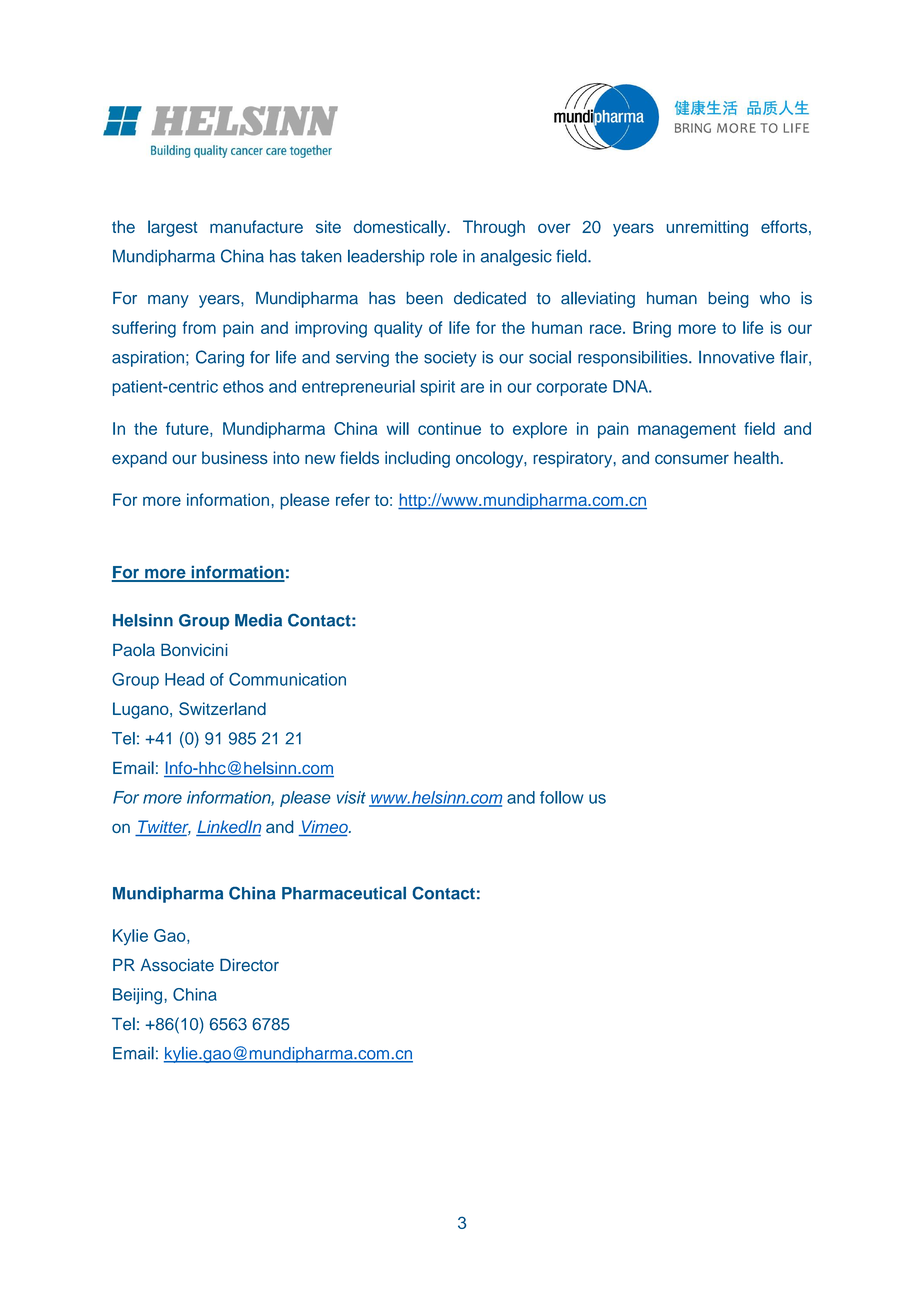  What do you see at coordinates (258, 620) in the screenshot?
I see `Media` at bounding box center [258, 620].
